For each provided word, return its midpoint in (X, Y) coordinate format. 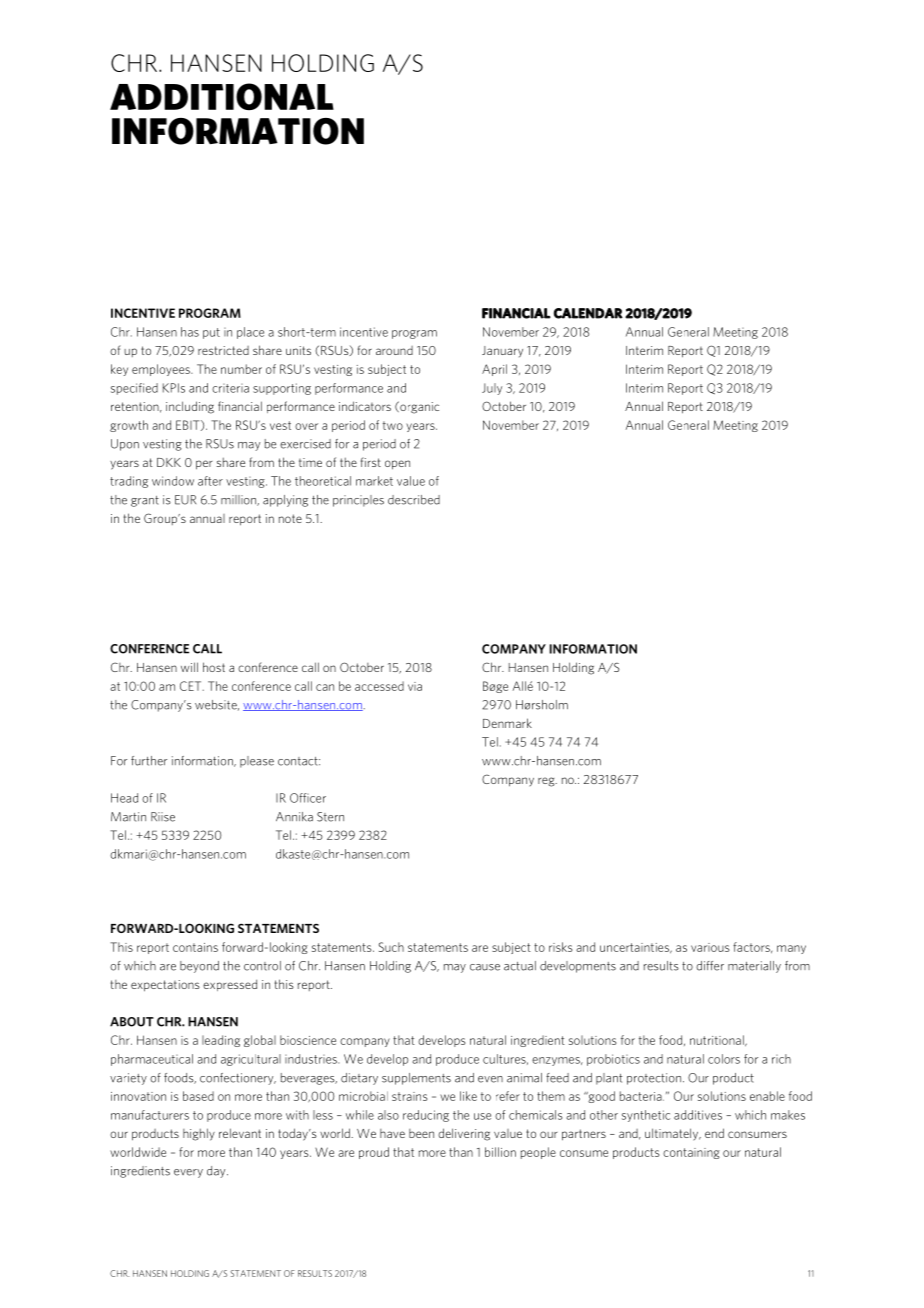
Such (391, 947)
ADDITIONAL (222, 97)
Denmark (507, 723)
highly (199, 1134)
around (394, 350)
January (502, 351)
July (492, 389)
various (710, 947)
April (494, 370)
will (189, 667)
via (415, 686)
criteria (230, 388)
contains (195, 947)
